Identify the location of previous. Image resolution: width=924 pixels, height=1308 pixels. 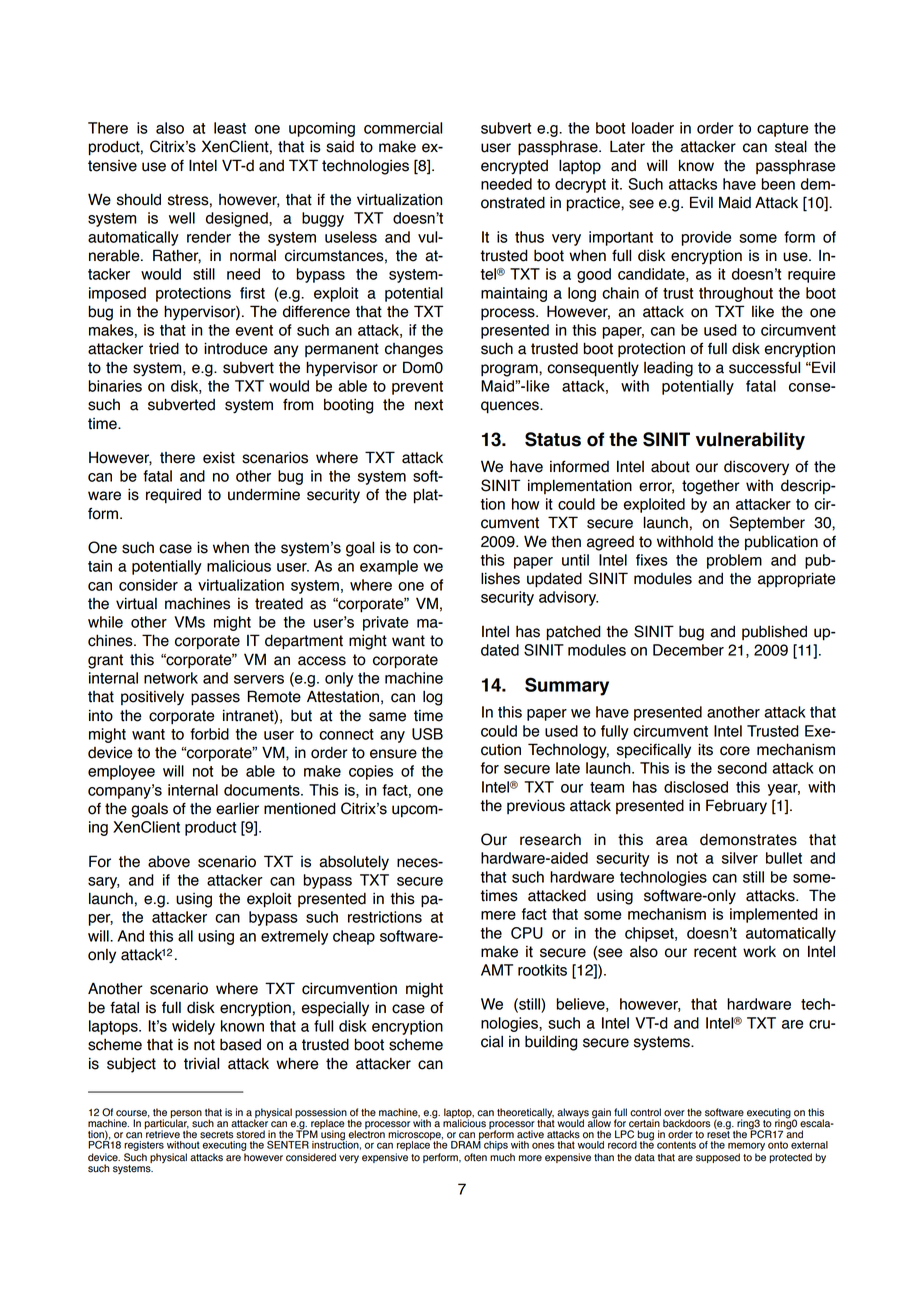
(536, 806).
